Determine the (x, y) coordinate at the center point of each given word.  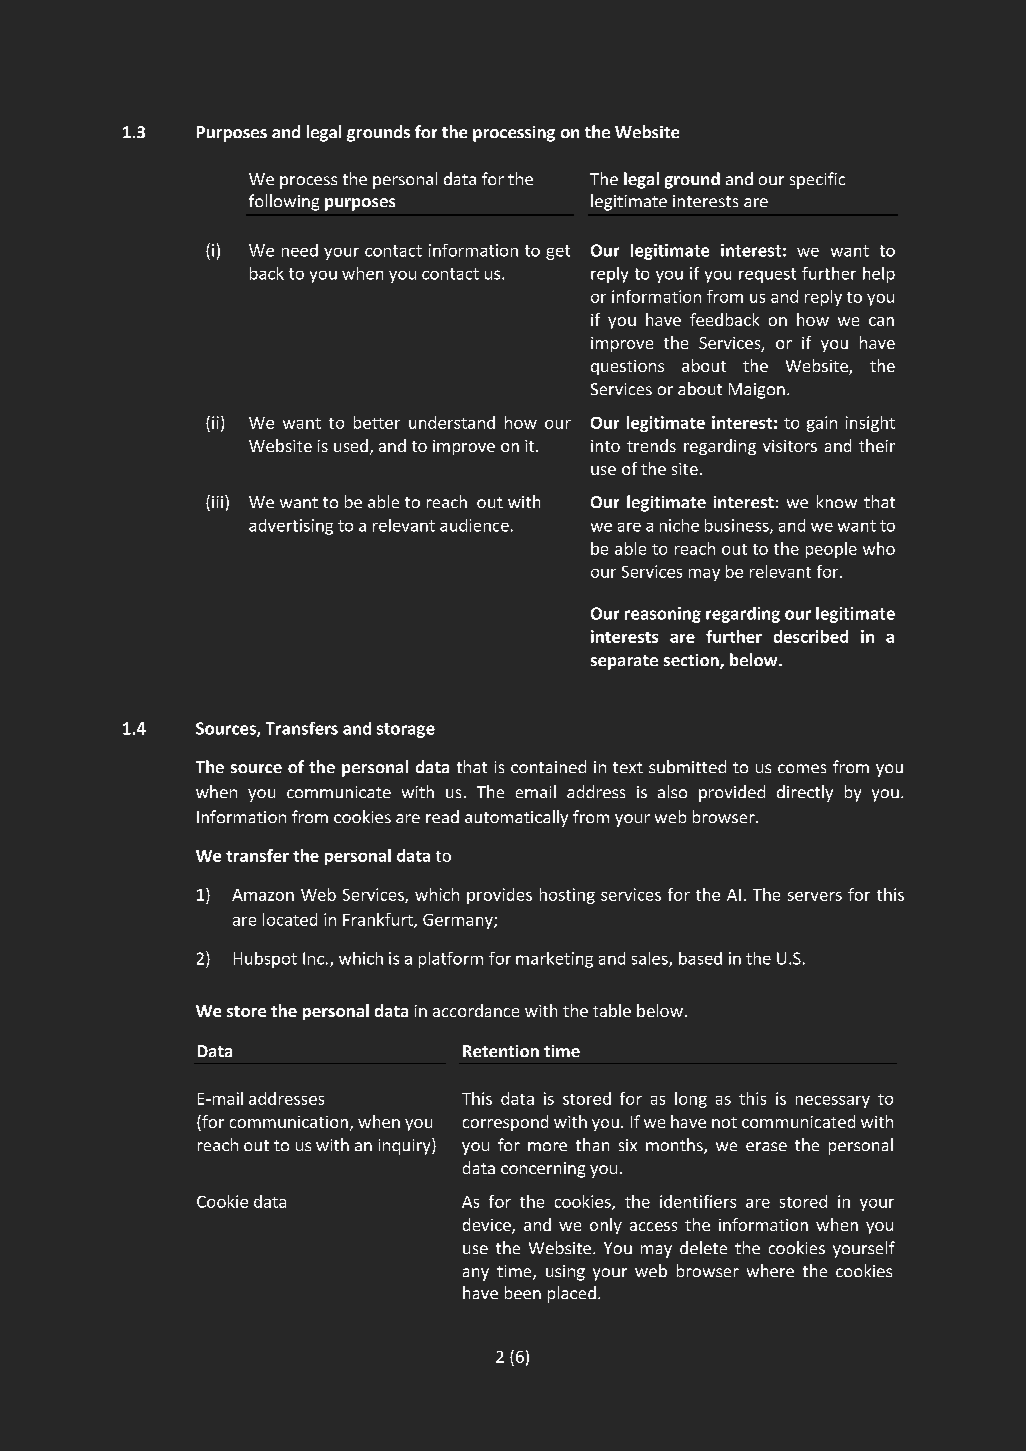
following (284, 202)
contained (548, 766)
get (558, 252)
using (565, 1273)
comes (802, 768)
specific (817, 180)
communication (289, 1122)
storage (406, 730)
